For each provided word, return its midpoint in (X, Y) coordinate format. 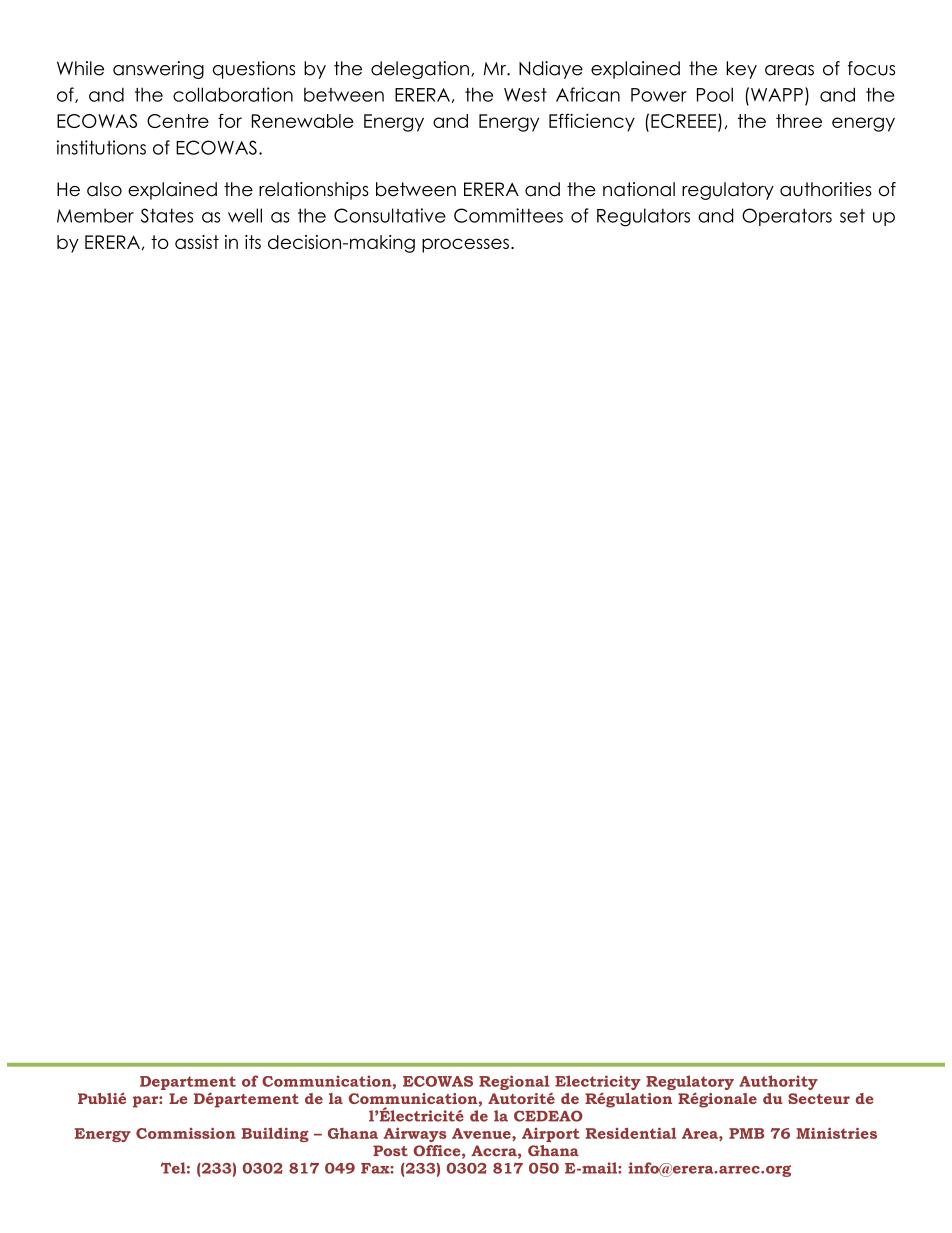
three (799, 121)
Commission (186, 1133)
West (525, 95)
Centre (178, 121)
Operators (787, 217)
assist (197, 242)
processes (465, 245)
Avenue (482, 1134)
